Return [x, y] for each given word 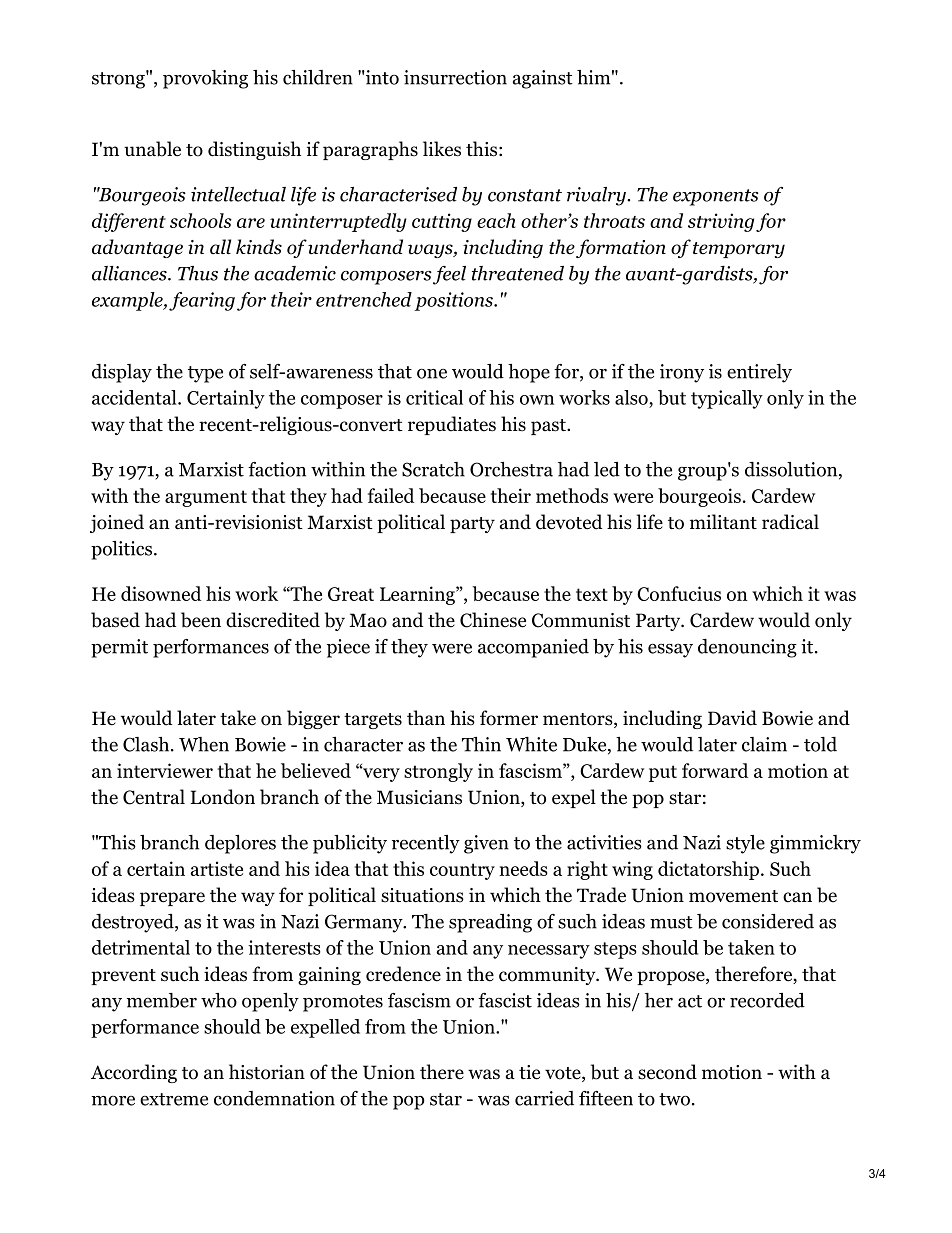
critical [434, 397]
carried [544, 1098]
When [204, 744]
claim [764, 744]
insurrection [455, 77]
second [667, 1072]
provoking [205, 79]
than [426, 718]
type [205, 374]
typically [727, 399]
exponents [716, 197]
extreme [174, 1099]
